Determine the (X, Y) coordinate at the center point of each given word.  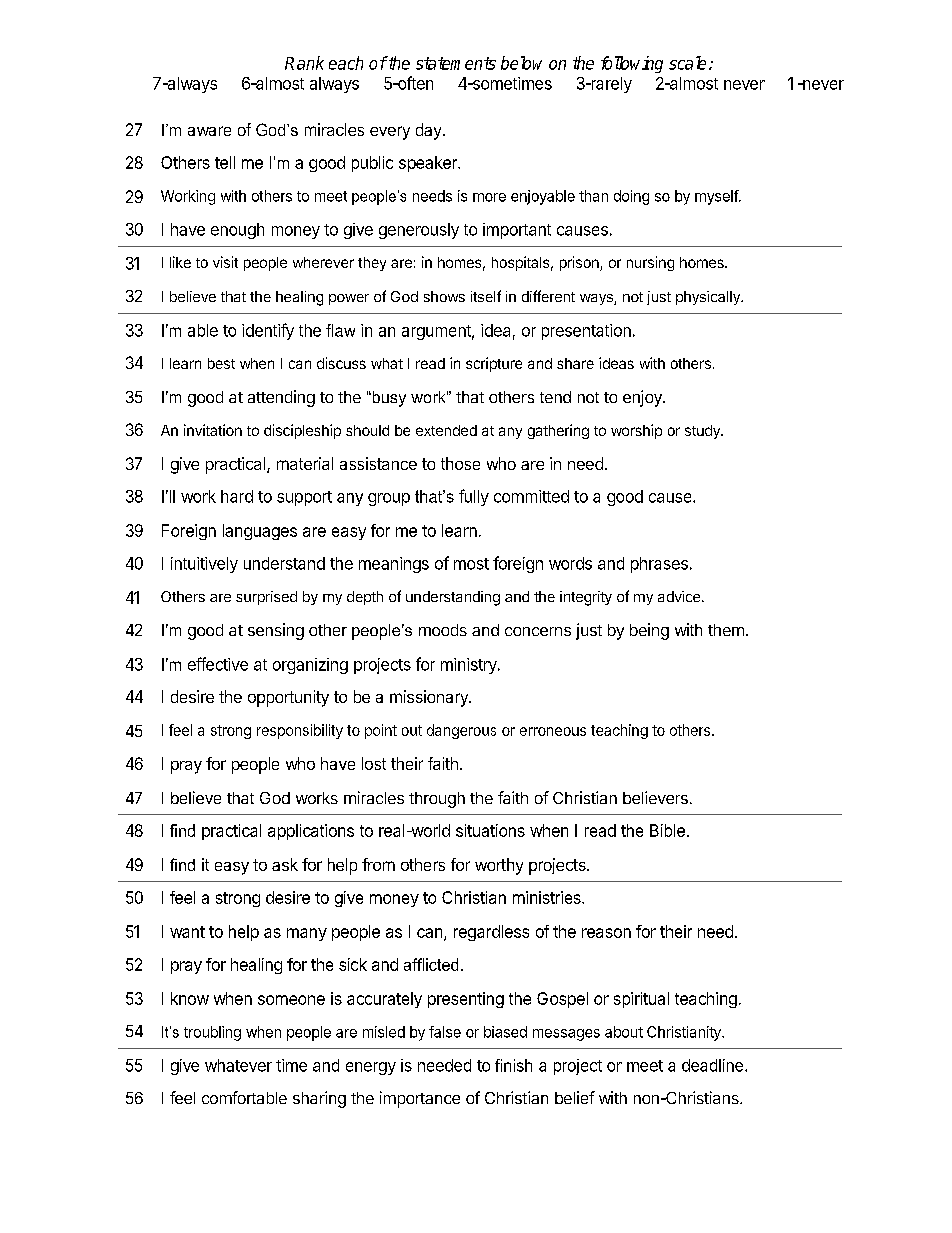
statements (456, 63)
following (632, 64)
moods (443, 630)
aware (209, 131)
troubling (212, 1033)
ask (285, 864)
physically (709, 298)
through (437, 800)
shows (444, 296)
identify (268, 331)
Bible (667, 830)
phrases (659, 565)
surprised (266, 598)
